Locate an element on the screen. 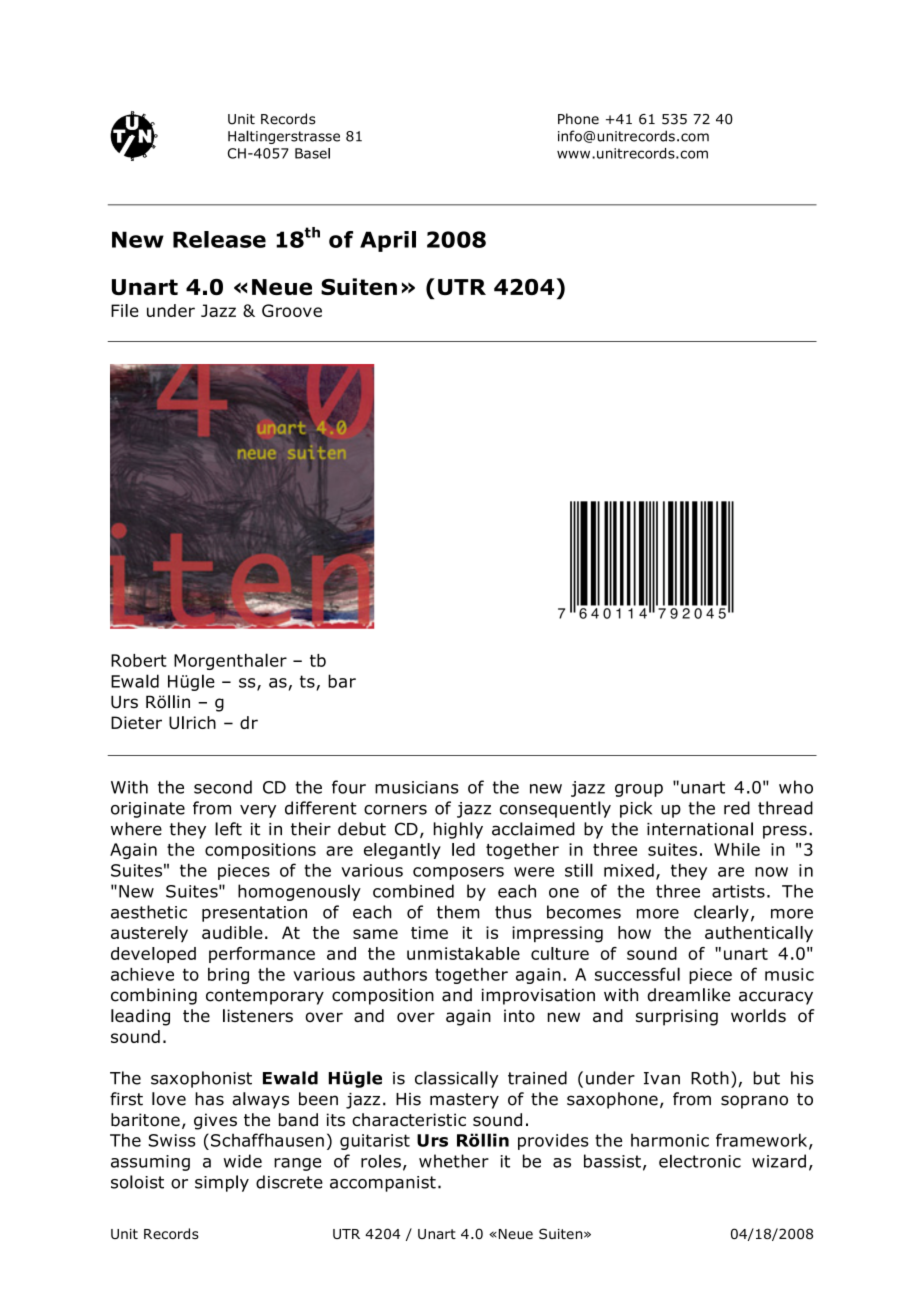 Image resolution: width=924 pixels, height=1308 pixels. Swiss is located at coordinates (172, 1140).
